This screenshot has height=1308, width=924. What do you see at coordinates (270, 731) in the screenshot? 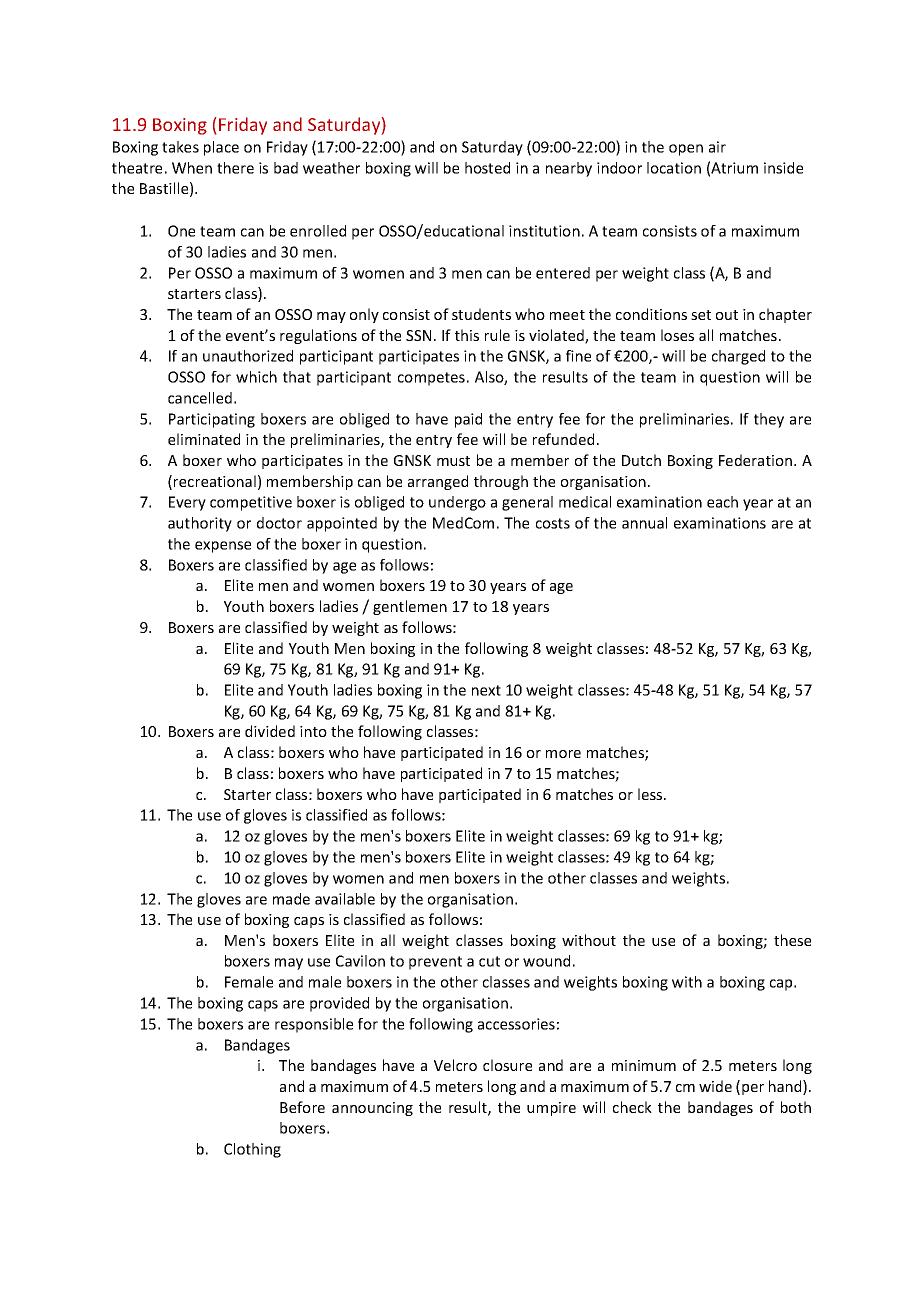
I see `divided` at bounding box center [270, 731].
